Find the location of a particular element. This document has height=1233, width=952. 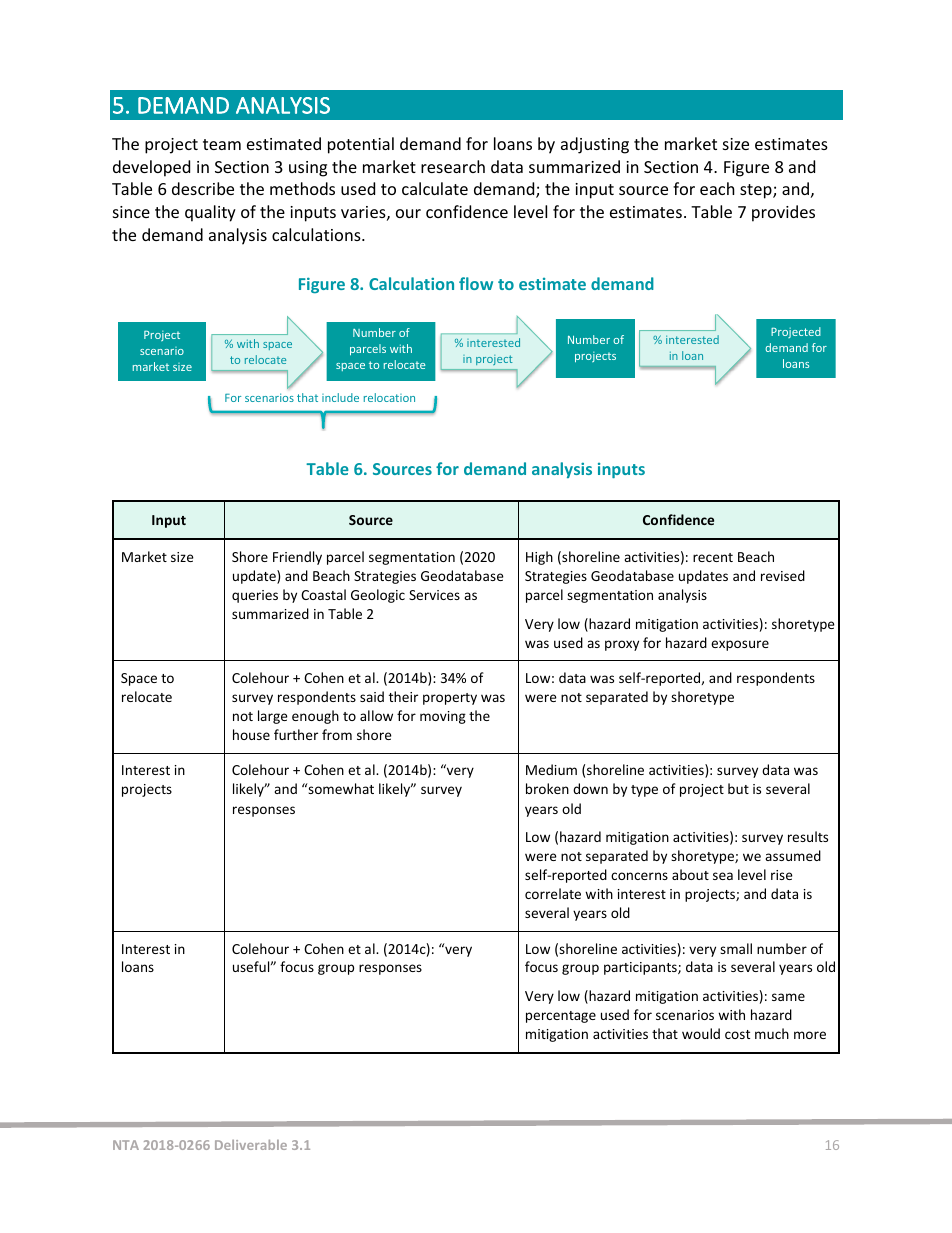

queries is located at coordinates (255, 596).
